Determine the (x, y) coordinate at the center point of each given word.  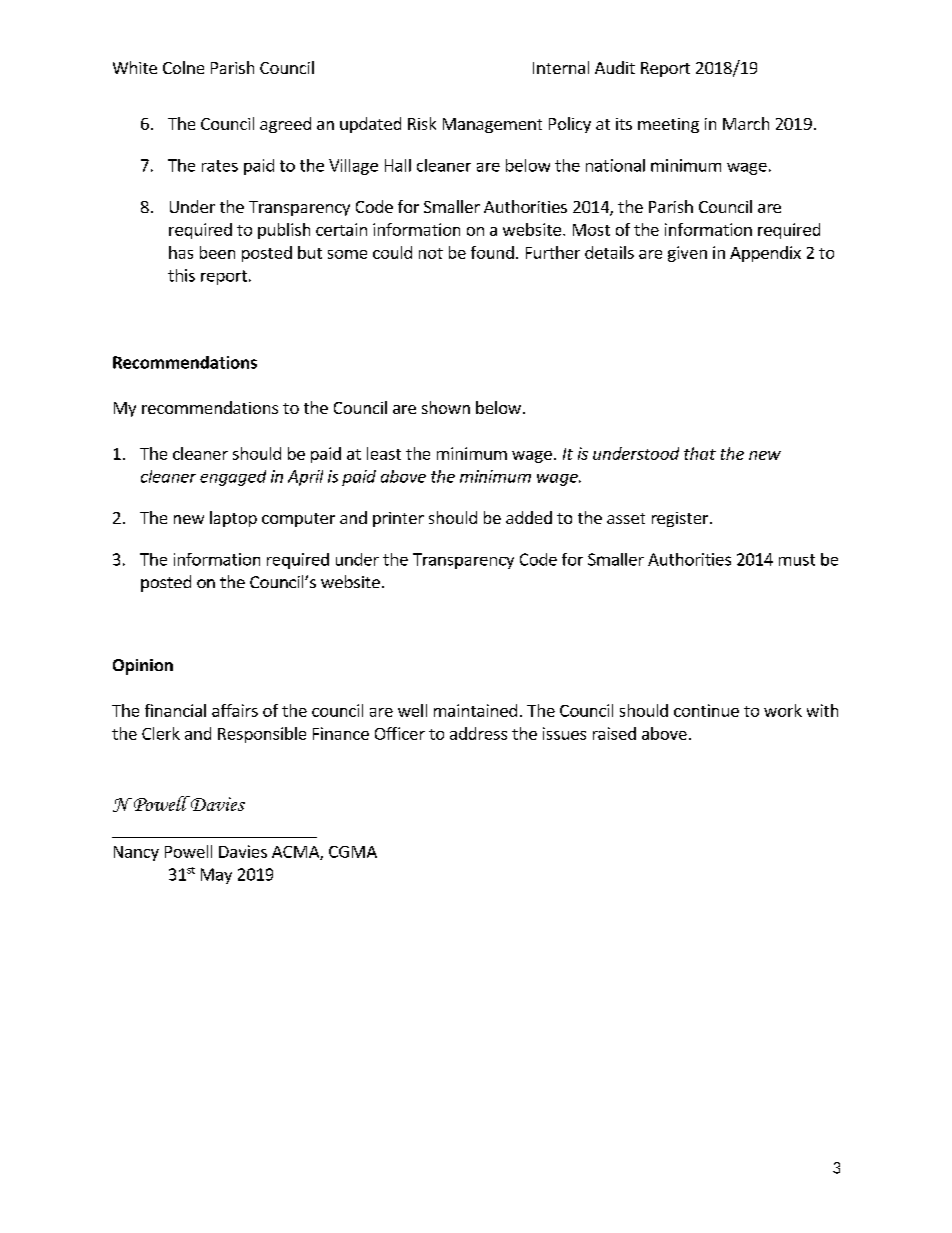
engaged (233, 478)
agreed (285, 125)
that (700, 453)
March (746, 123)
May (216, 876)
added (529, 517)
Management (492, 125)
